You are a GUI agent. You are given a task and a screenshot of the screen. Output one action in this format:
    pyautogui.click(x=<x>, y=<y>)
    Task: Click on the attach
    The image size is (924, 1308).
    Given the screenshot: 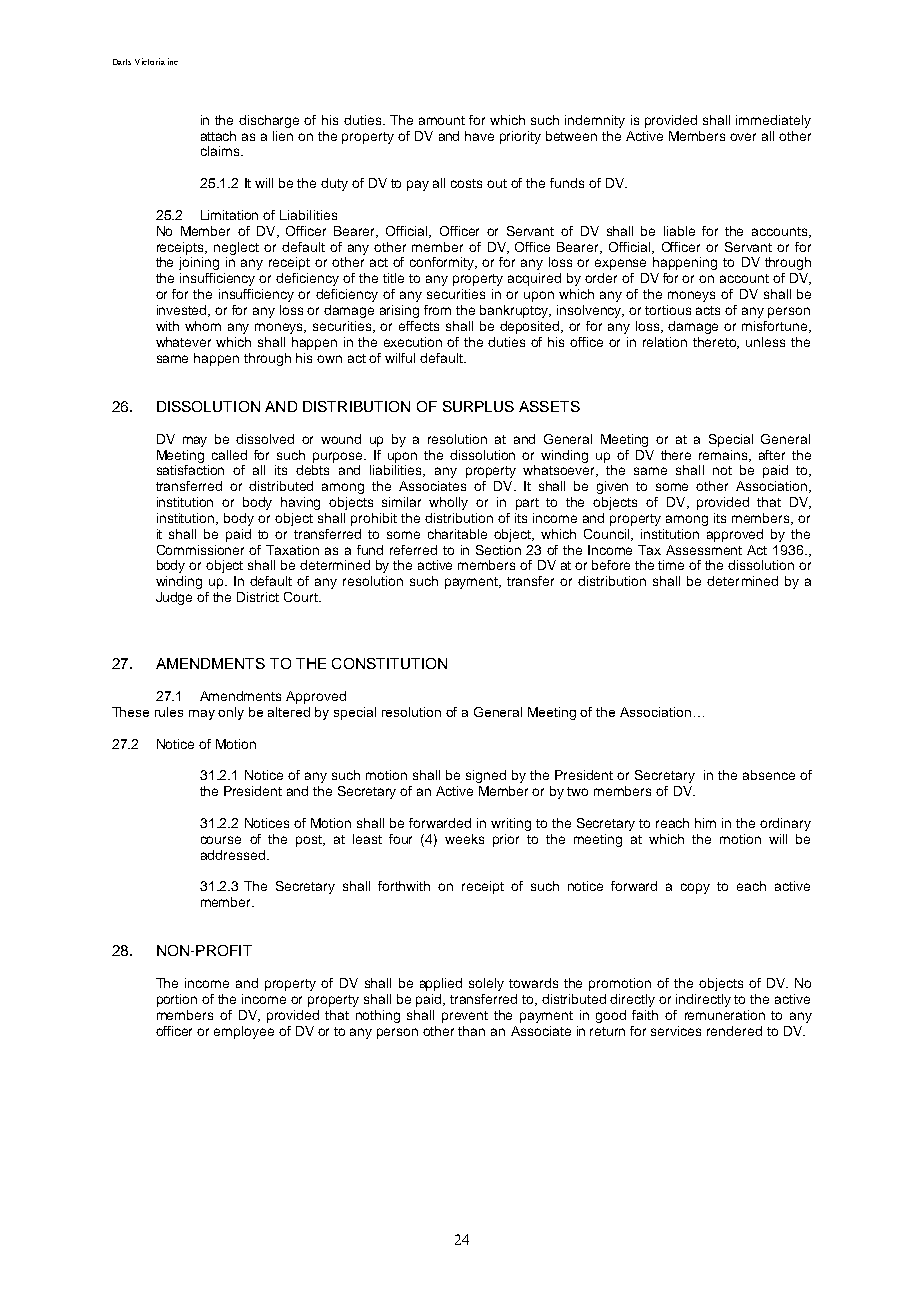 What is the action you would take?
    pyautogui.click(x=218, y=136)
